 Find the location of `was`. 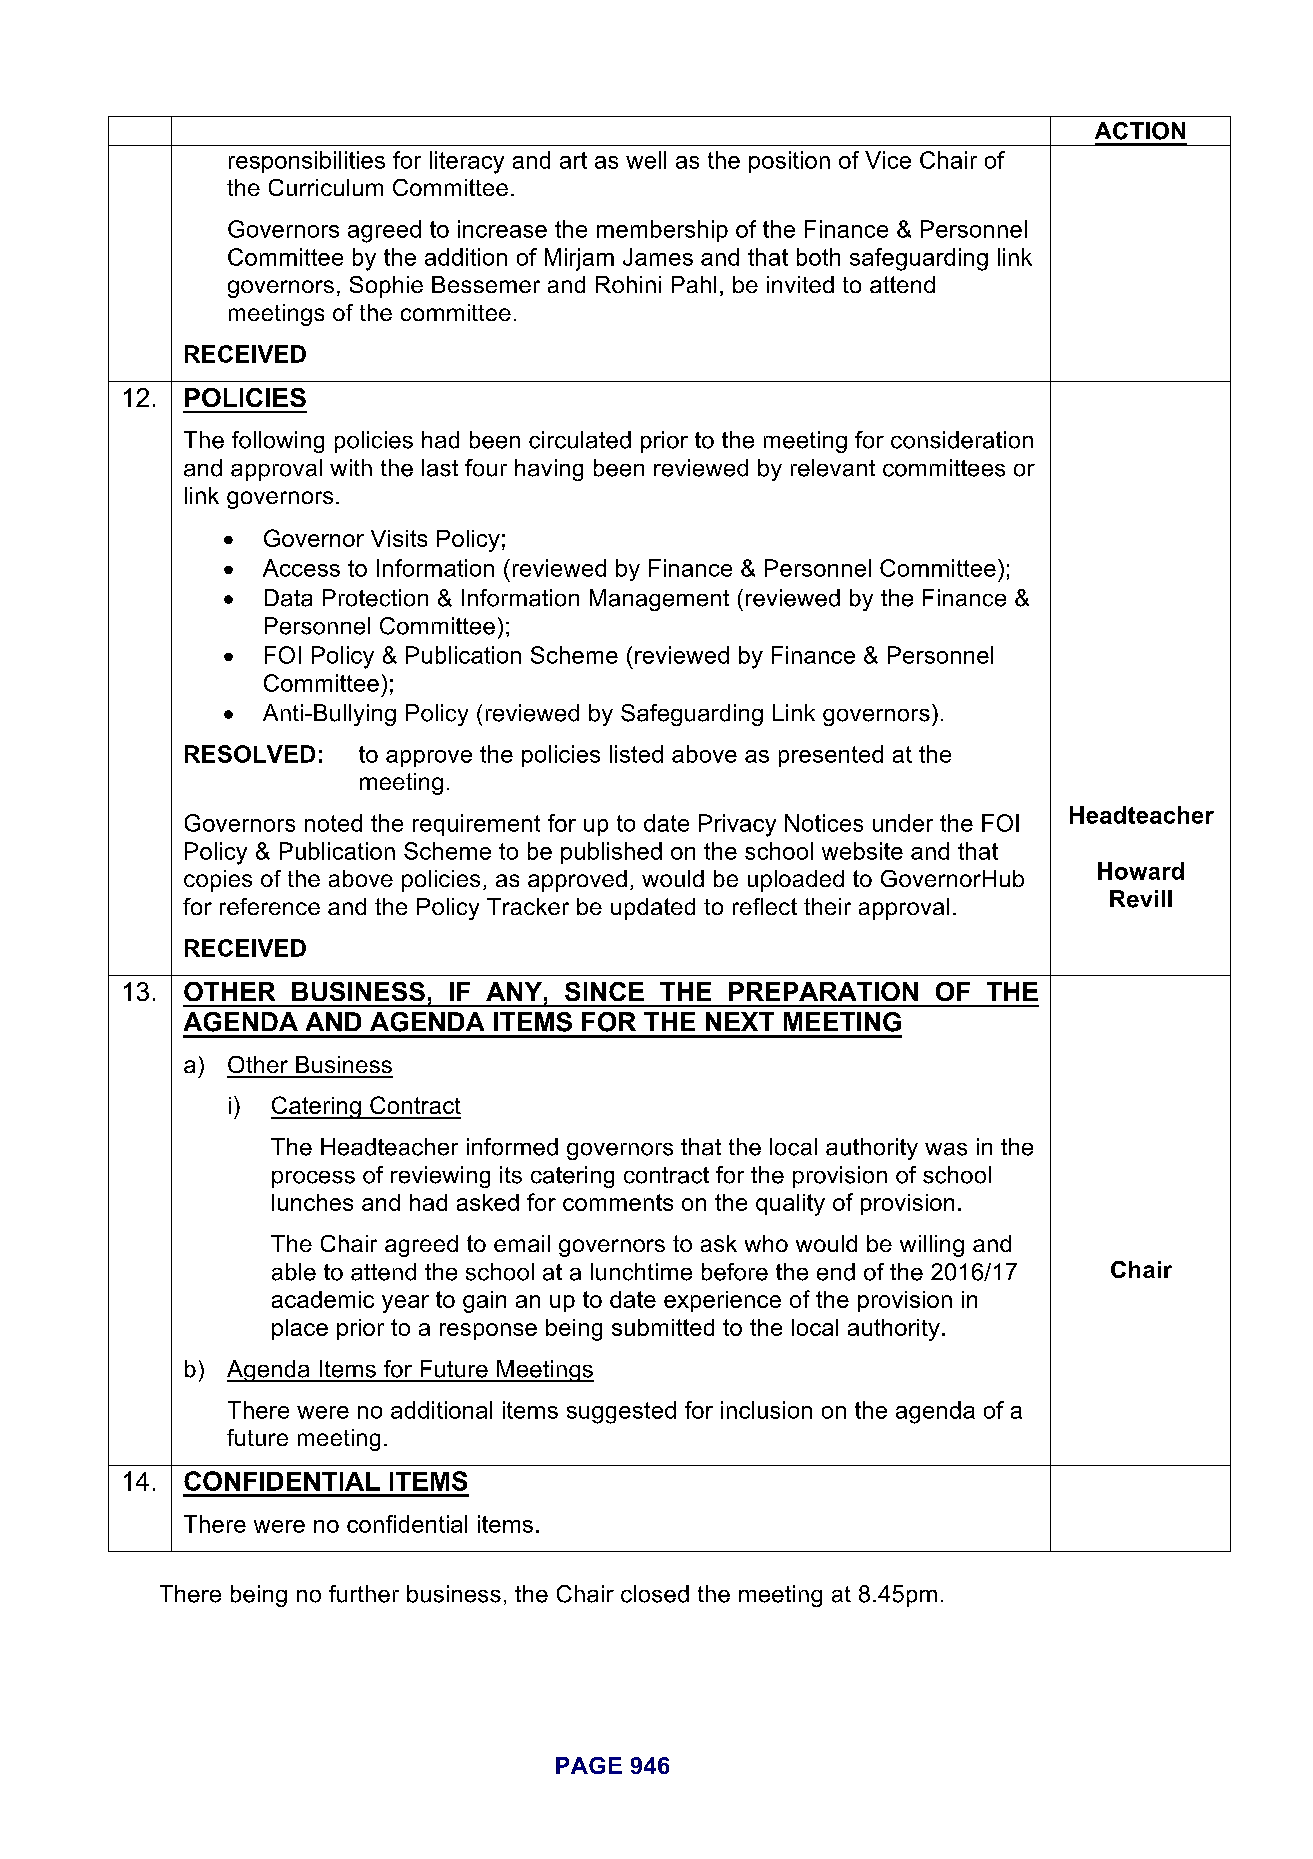

was is located at coordinates (946, 1149).
